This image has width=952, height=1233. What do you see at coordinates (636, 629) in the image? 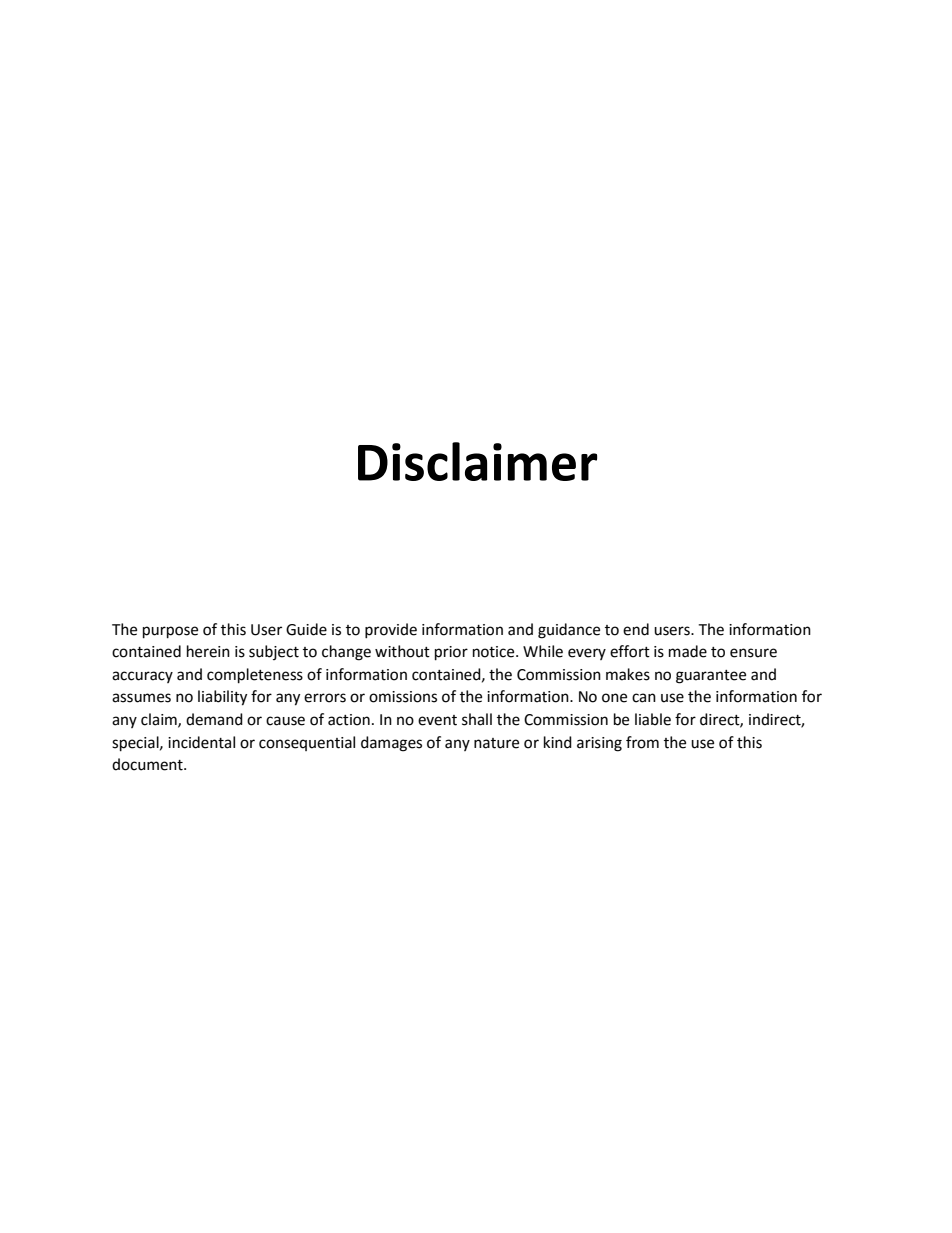
I see `end` at bounding box center [636, 629].
